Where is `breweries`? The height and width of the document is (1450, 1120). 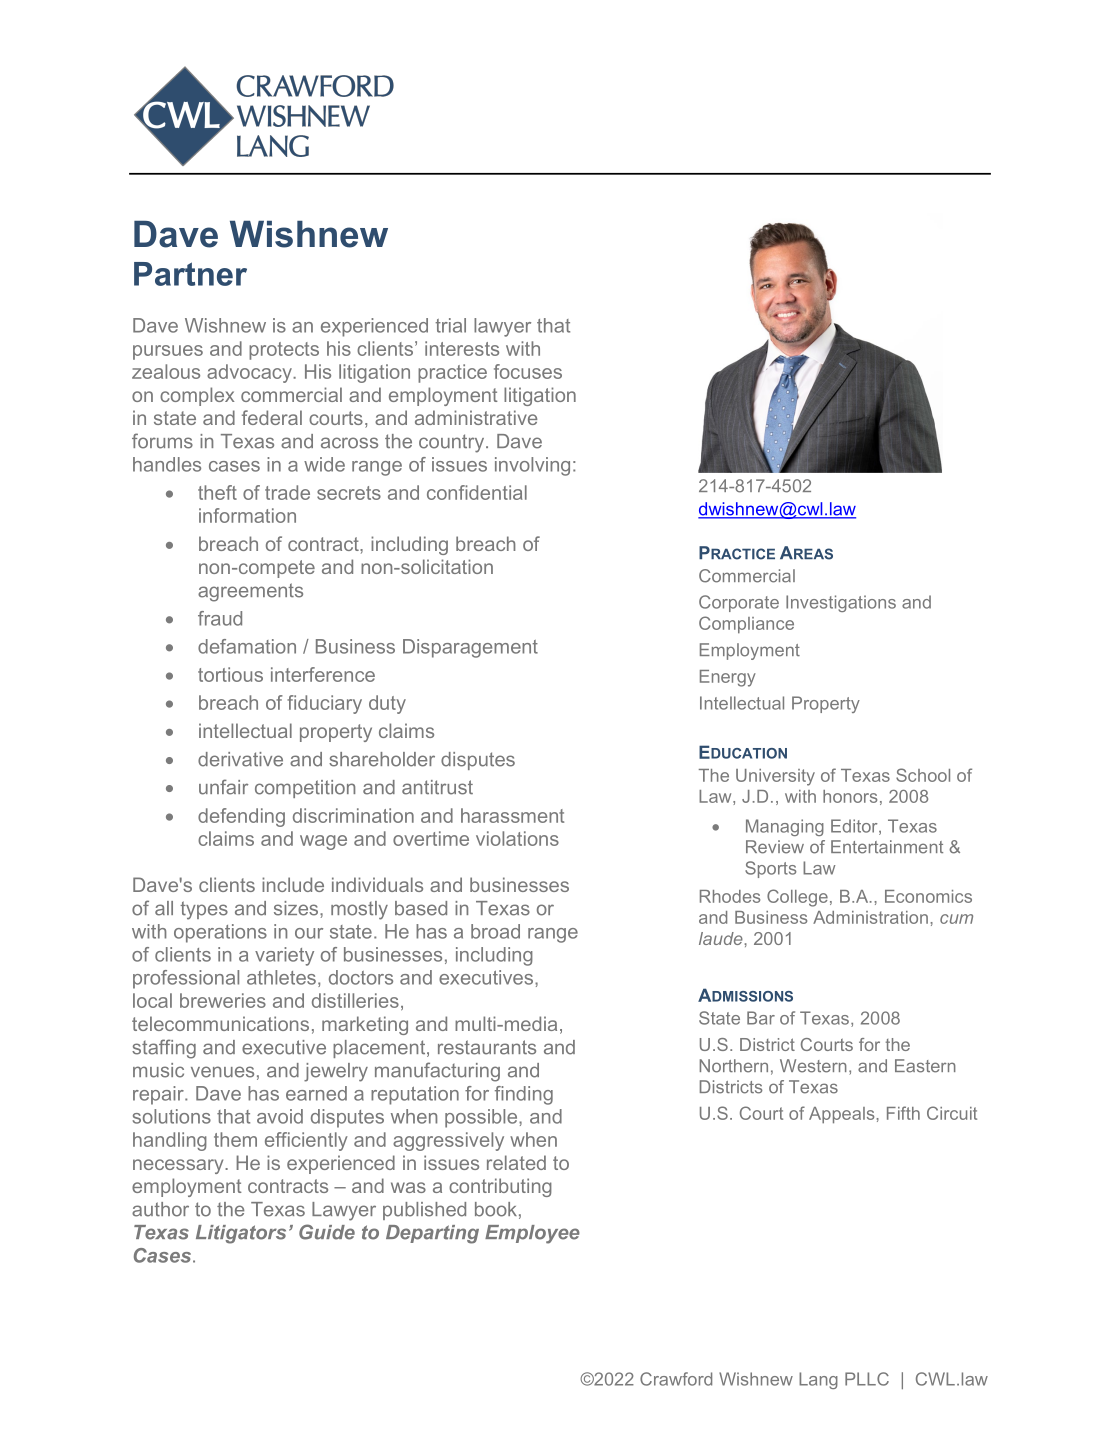 breweries is located at coordinates (223, 1000).
